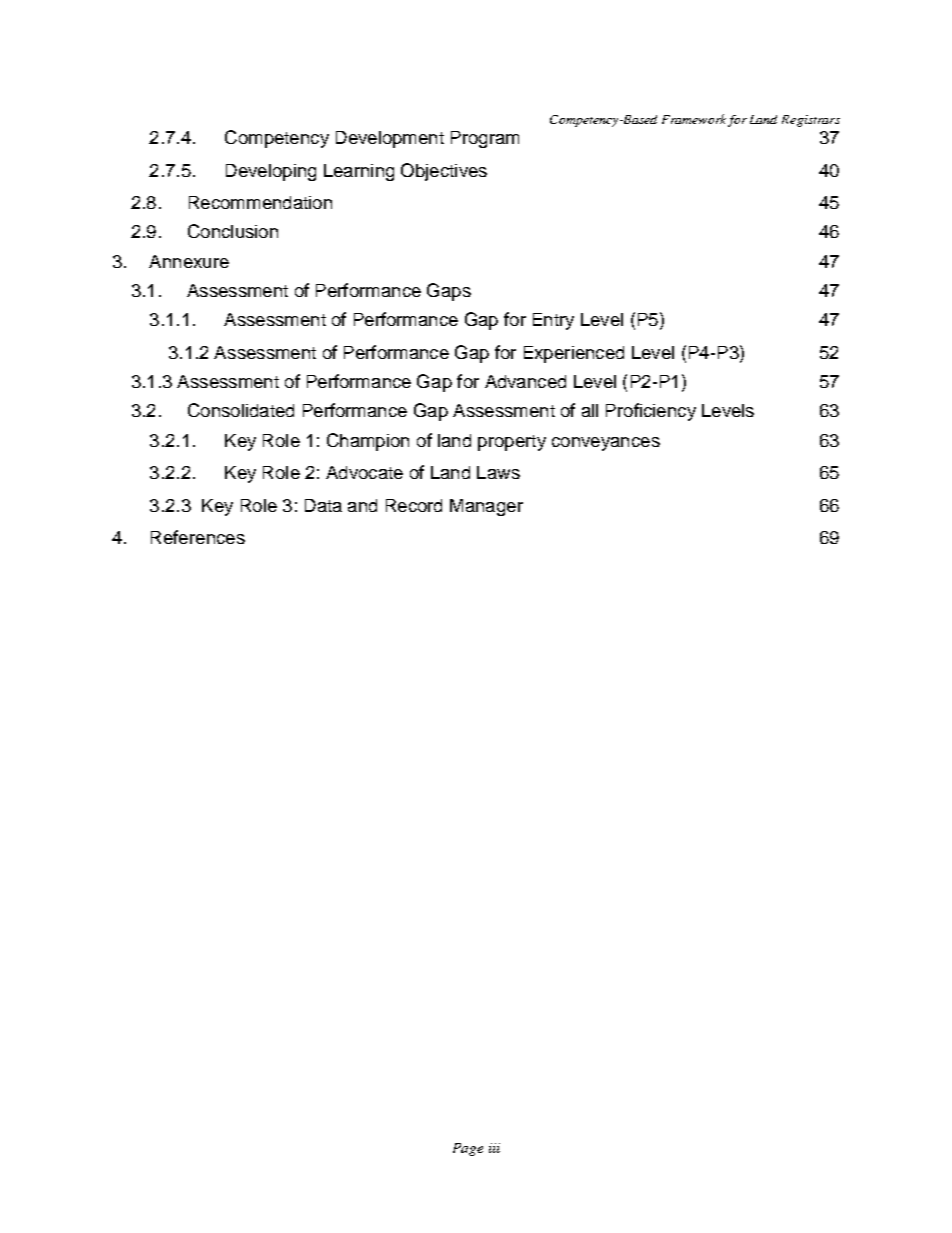 This screenshot has width=952, height=1233. What do you see at coordinates (498, 472) in the screenshot?
I see `Laws` at bounding box center [498, 472].
